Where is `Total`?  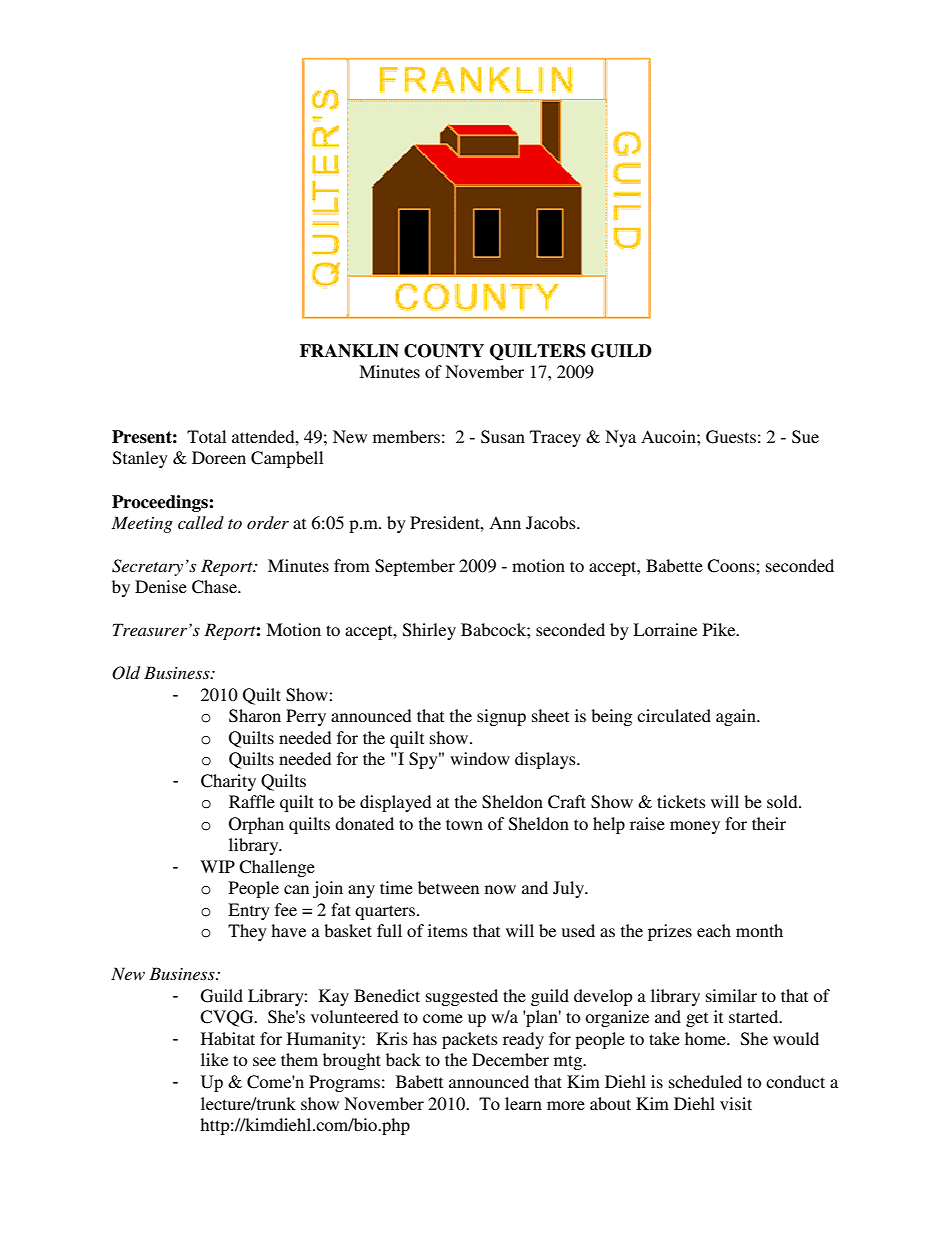 Total is located at coordinates (206, 436).
